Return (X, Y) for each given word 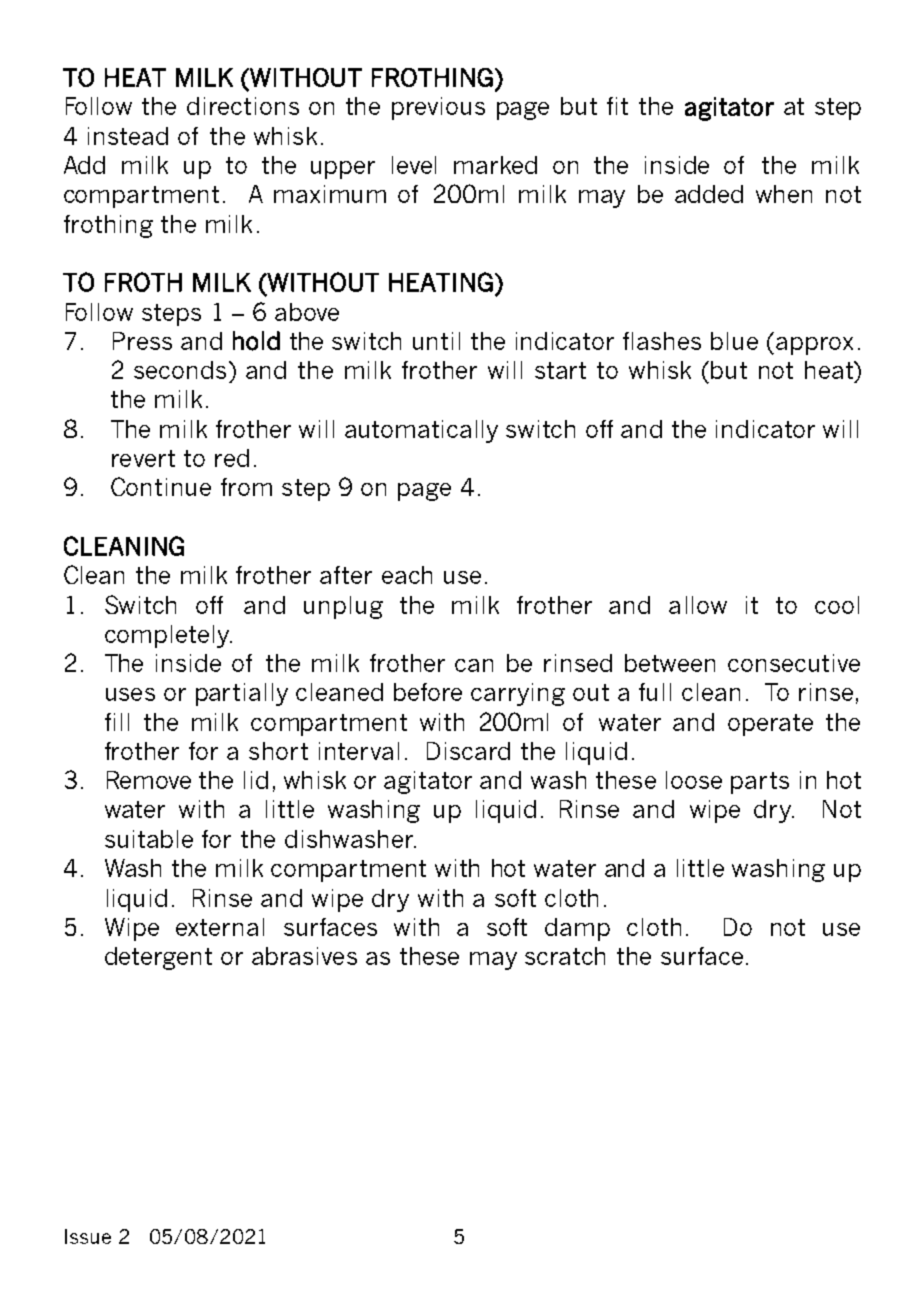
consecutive (794, 663)
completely (168, 636)
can (474, 665)
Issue (88, 1236)
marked (495, 165)
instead (128, 136)
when (784, 194)
